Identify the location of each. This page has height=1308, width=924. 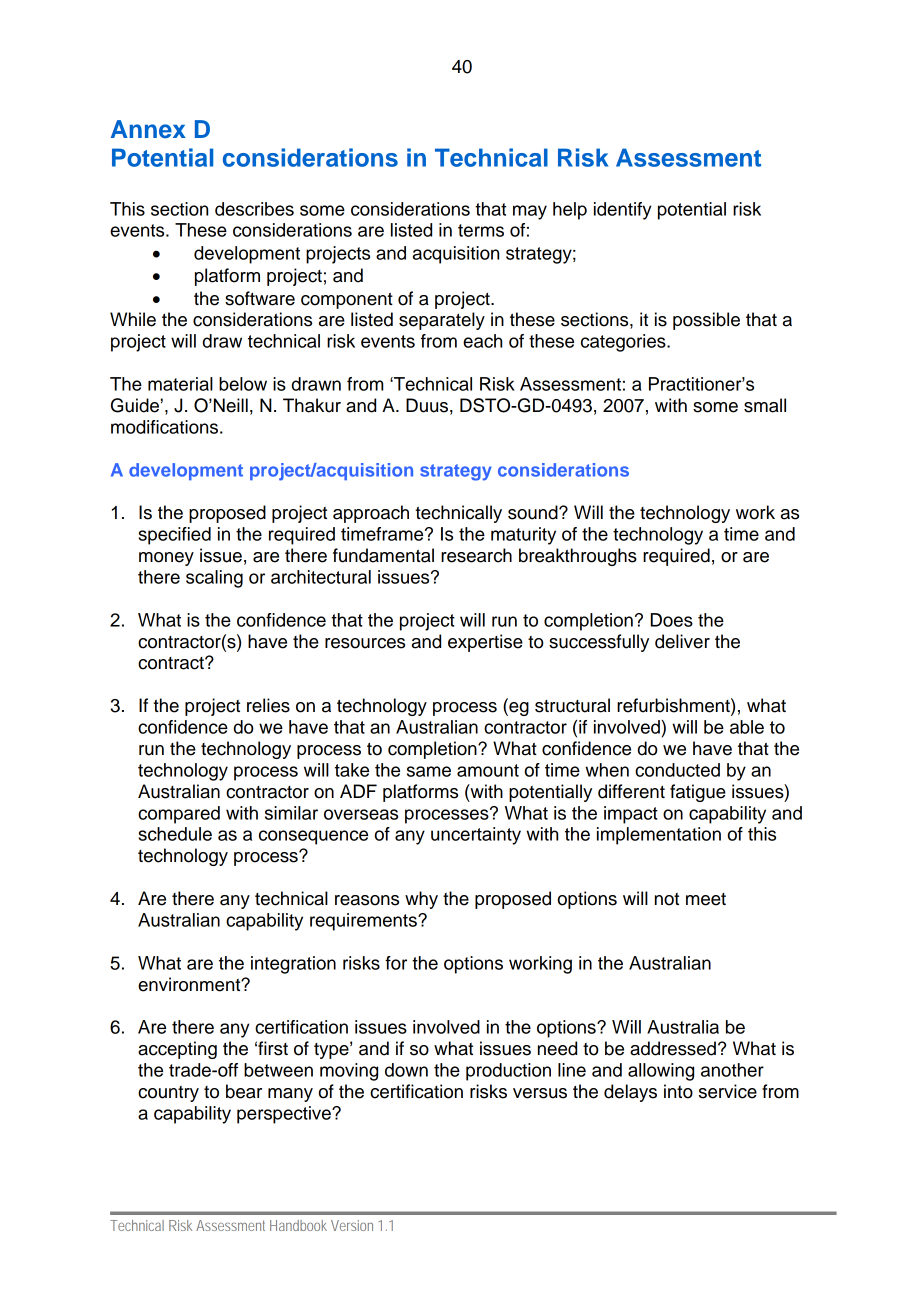
(482, 341).
